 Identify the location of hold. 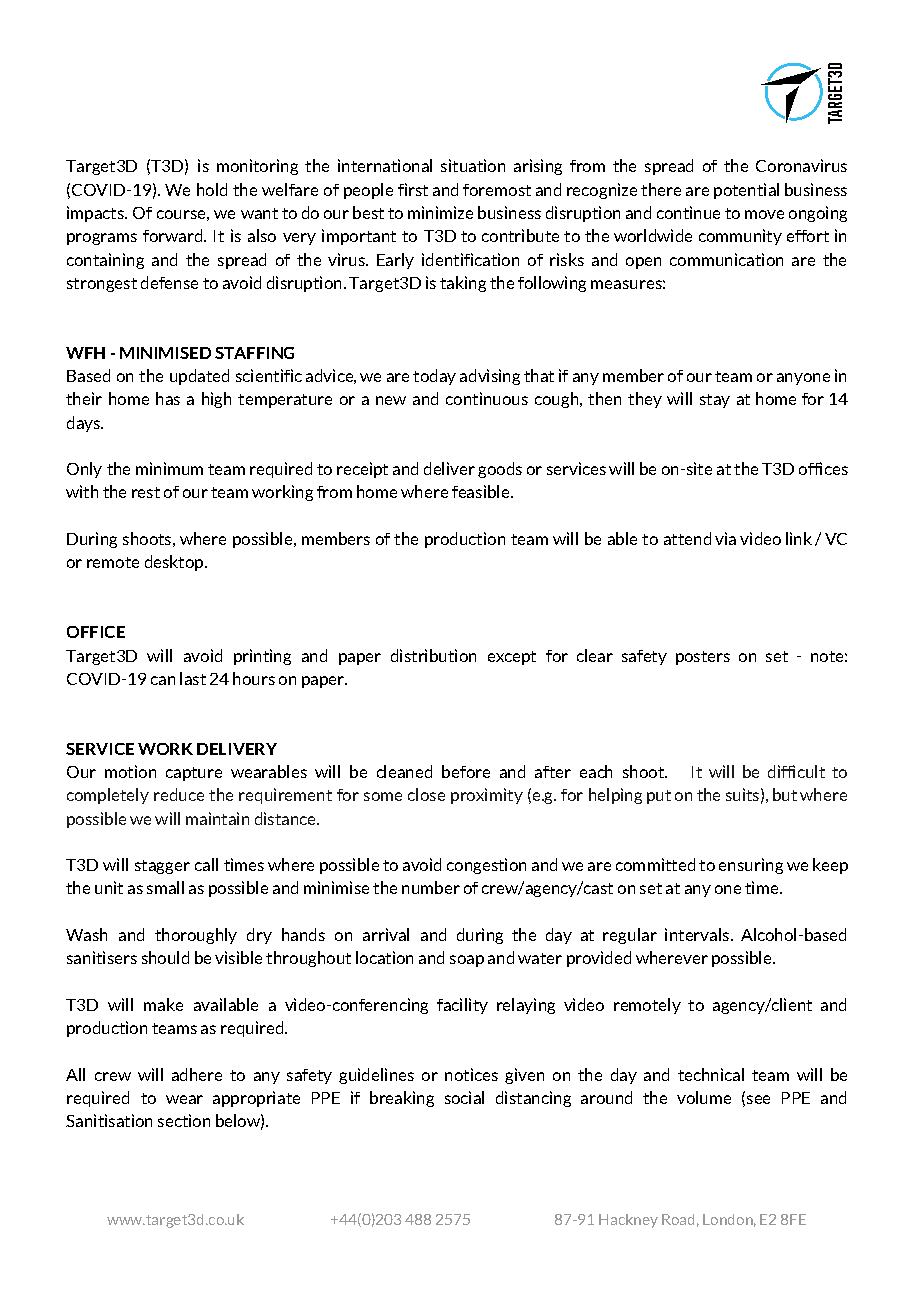
(212, 189).
